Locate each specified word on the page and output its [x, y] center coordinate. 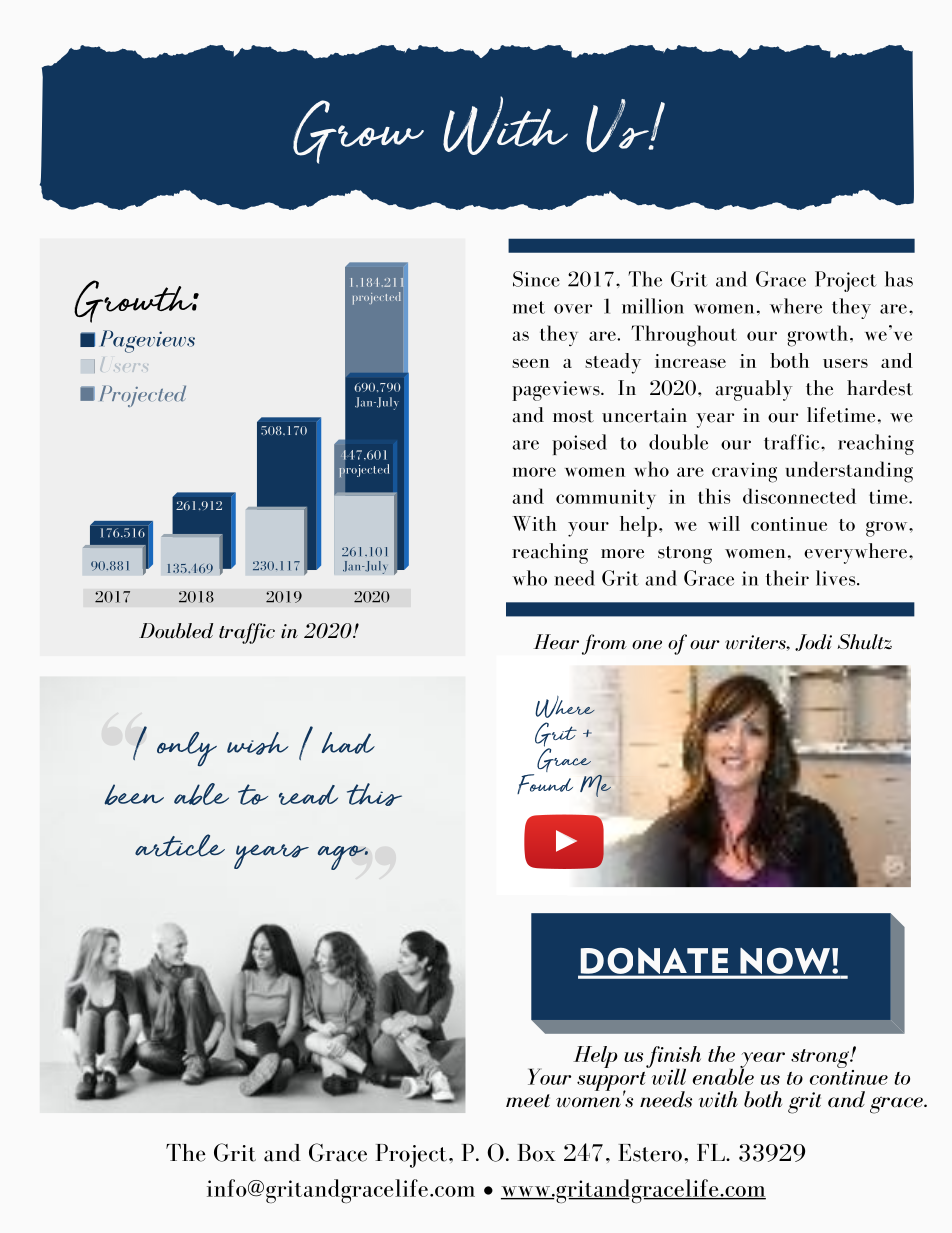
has [899, 279]
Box [536, 1153]
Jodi [813, 642]
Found [545, 782]
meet [528, 1101]
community [606, 499]
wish [258, 743]
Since [536, 279]
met [529, 307]
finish [673, 1058]
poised [579, 444]
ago [343, 857]
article [180, 845]
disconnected [799, 496]
